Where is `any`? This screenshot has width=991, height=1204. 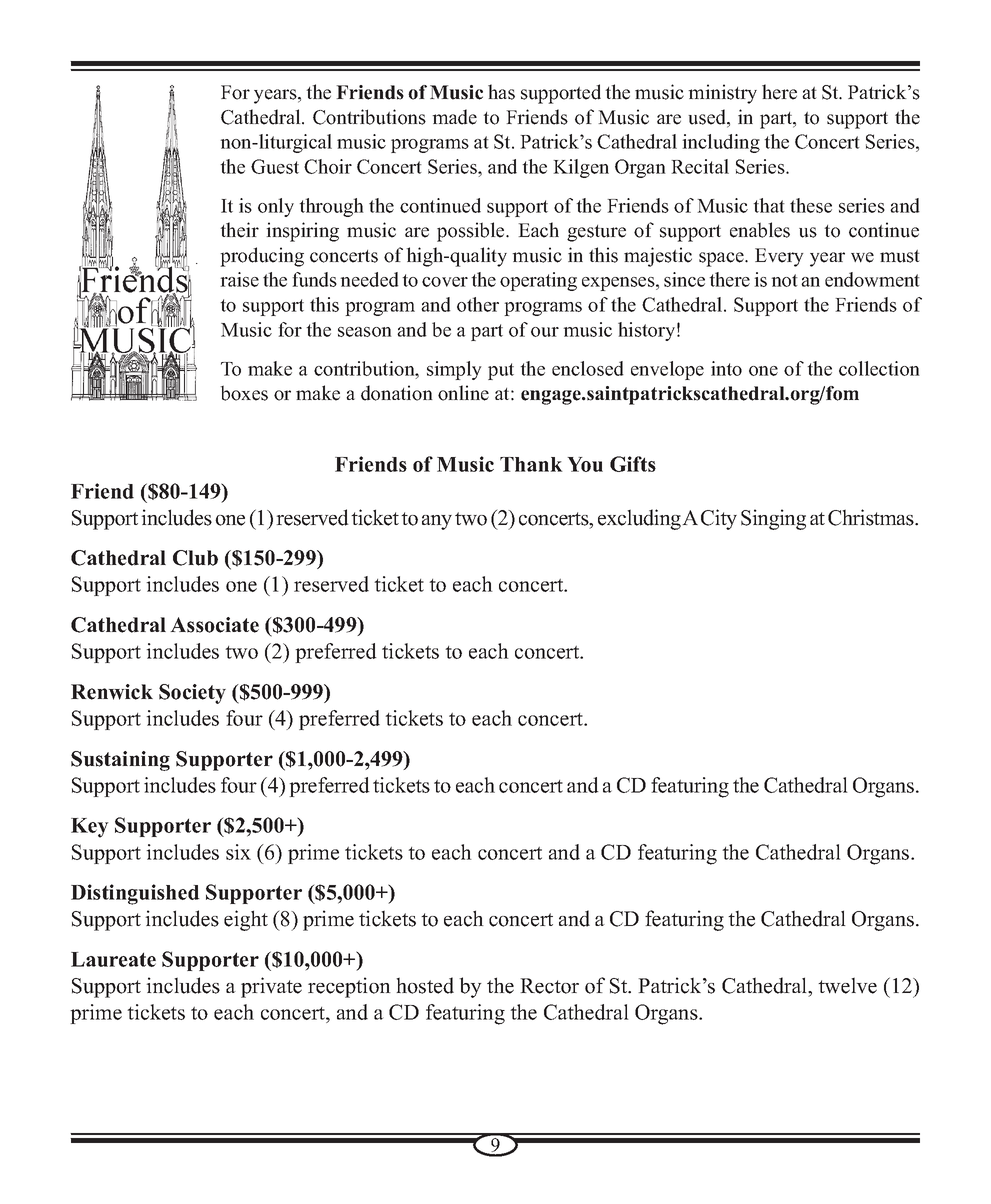 any is located at coordinates (437, 522).
